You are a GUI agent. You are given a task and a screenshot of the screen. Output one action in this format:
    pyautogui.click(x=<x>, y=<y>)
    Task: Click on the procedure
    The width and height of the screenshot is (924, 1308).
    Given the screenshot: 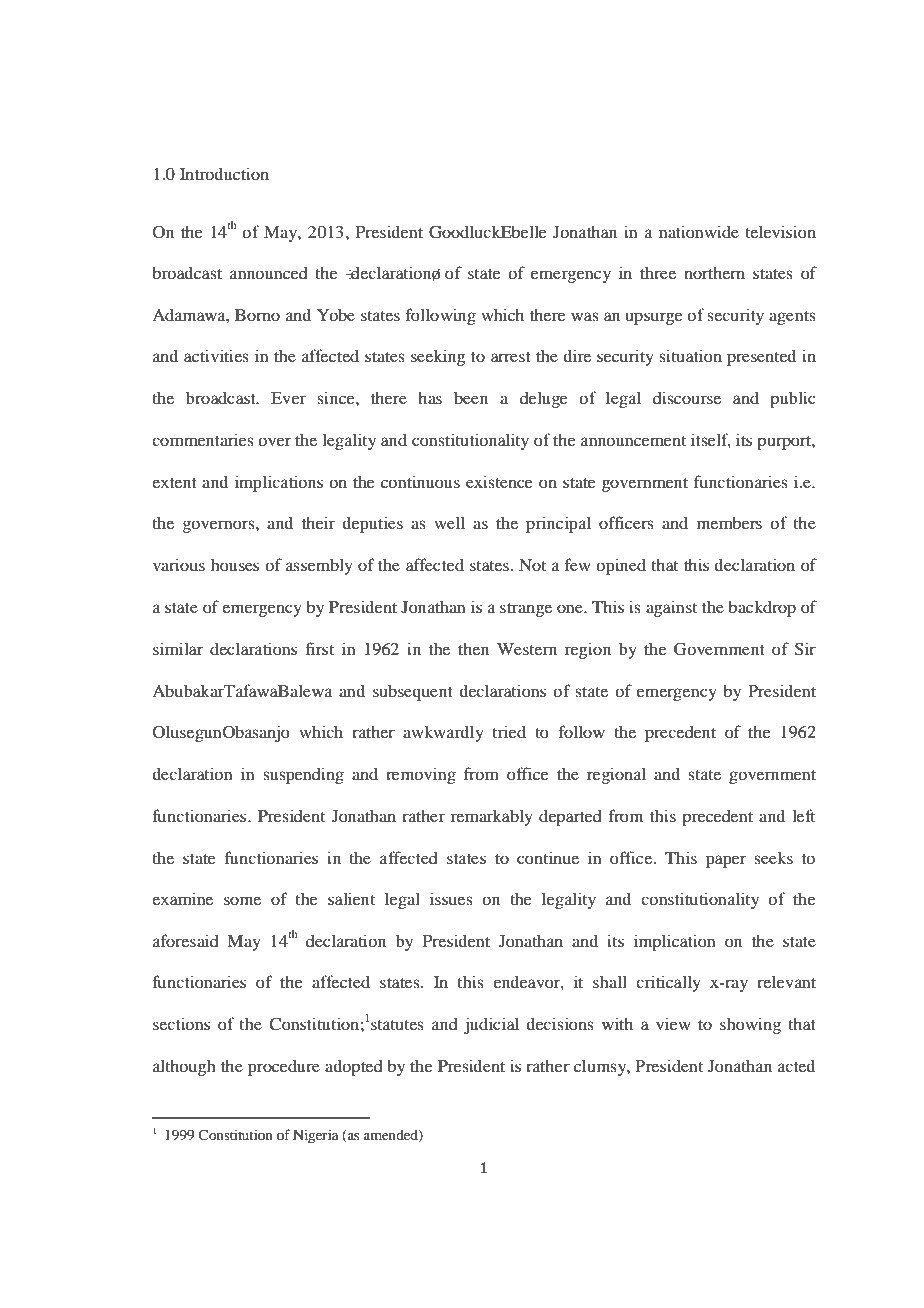 What is the action you would take?
    pyautogui.click(x=284, y=1067)
